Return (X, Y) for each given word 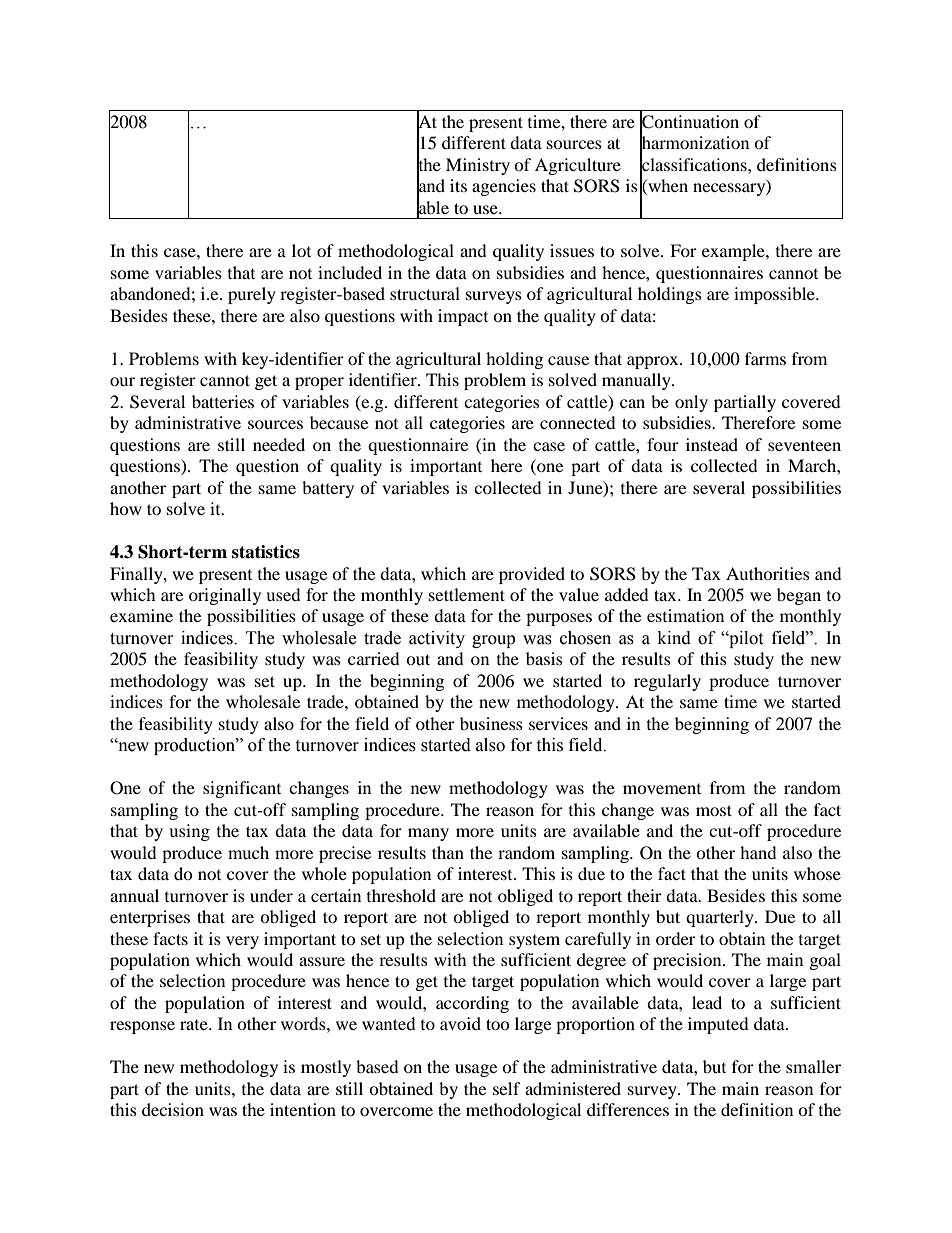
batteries (223, 401)
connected (578, 422)
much (248, 852)
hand (758, 852)
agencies (504, 187)
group (493, 641)
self (507, 1088)
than (448, 852)
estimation (685, 615)
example (734, 252)
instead (712, 444)
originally (225, 596)
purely (252, 295)
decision (173, 1109)
